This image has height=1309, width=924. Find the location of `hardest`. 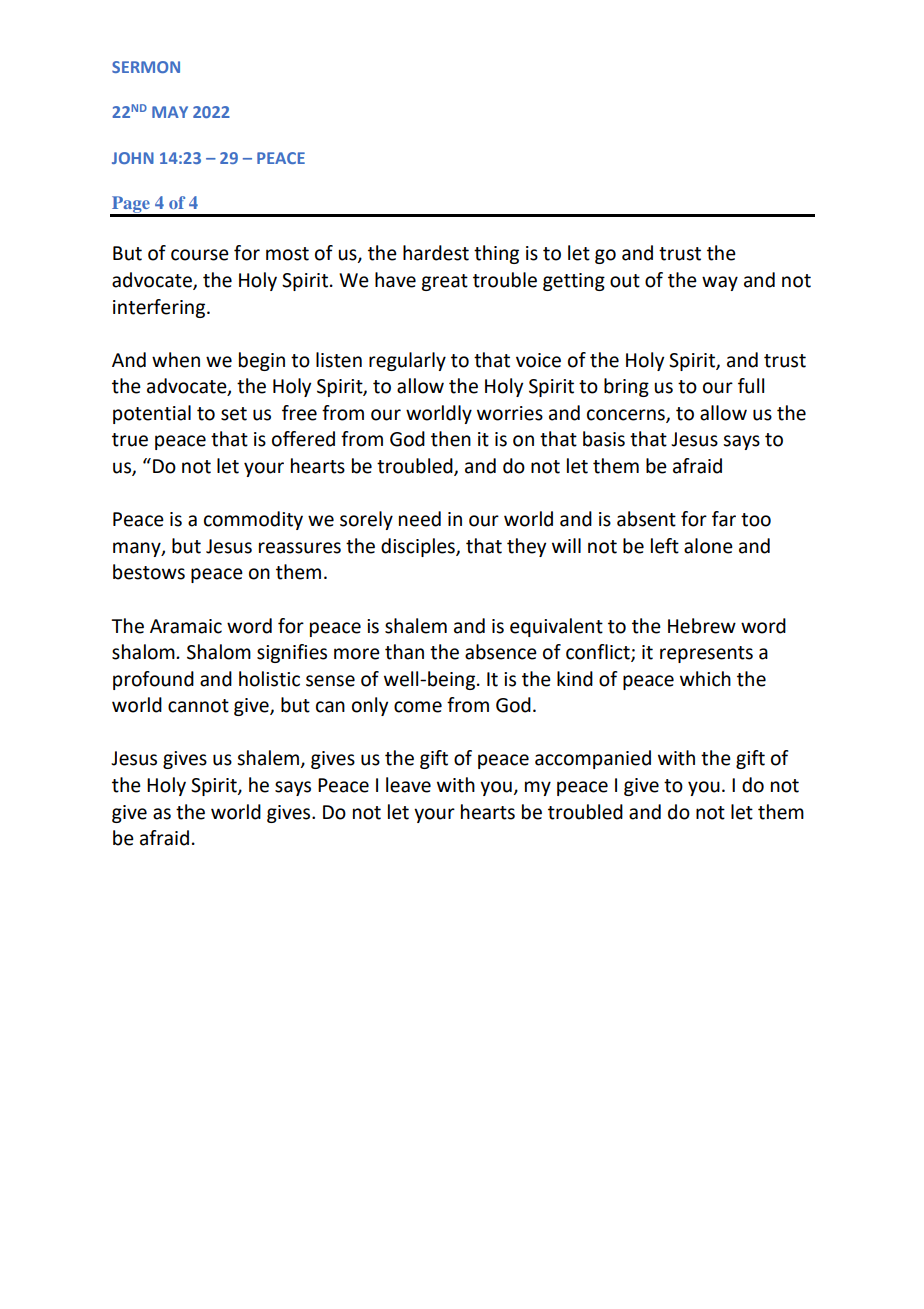

hardest is located at coordinates (436, 253).
